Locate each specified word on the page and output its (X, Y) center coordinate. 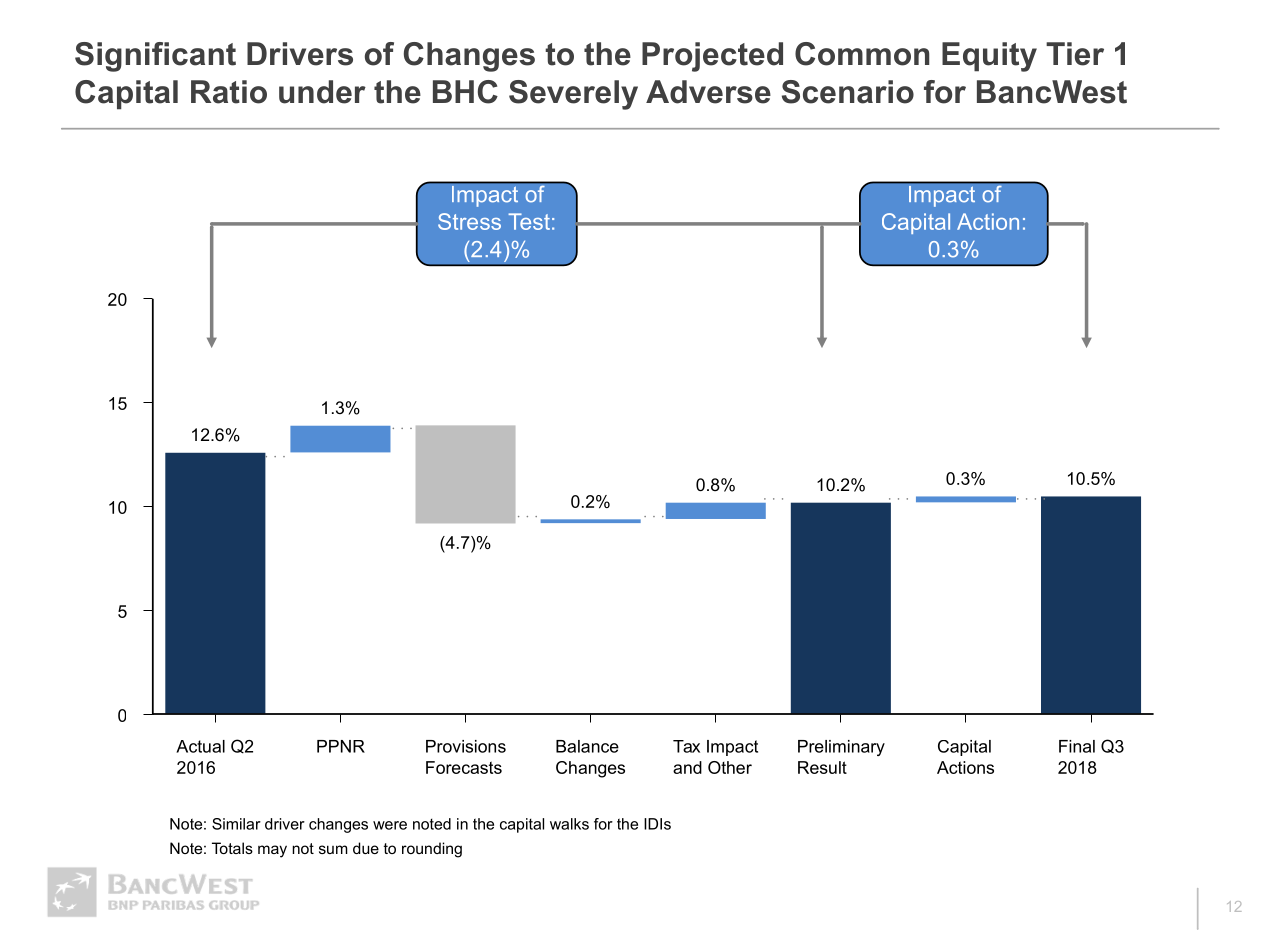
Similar (236, 824)
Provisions (466, 746)
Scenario (848, 92)
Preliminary (841, 748)
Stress (469, 221)
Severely (573, 95)
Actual (200, 746)
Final (1077, 746)
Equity (989, 57)
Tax (686, 746)
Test (529, 221)
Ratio (229, 92)
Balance (587, 746)
